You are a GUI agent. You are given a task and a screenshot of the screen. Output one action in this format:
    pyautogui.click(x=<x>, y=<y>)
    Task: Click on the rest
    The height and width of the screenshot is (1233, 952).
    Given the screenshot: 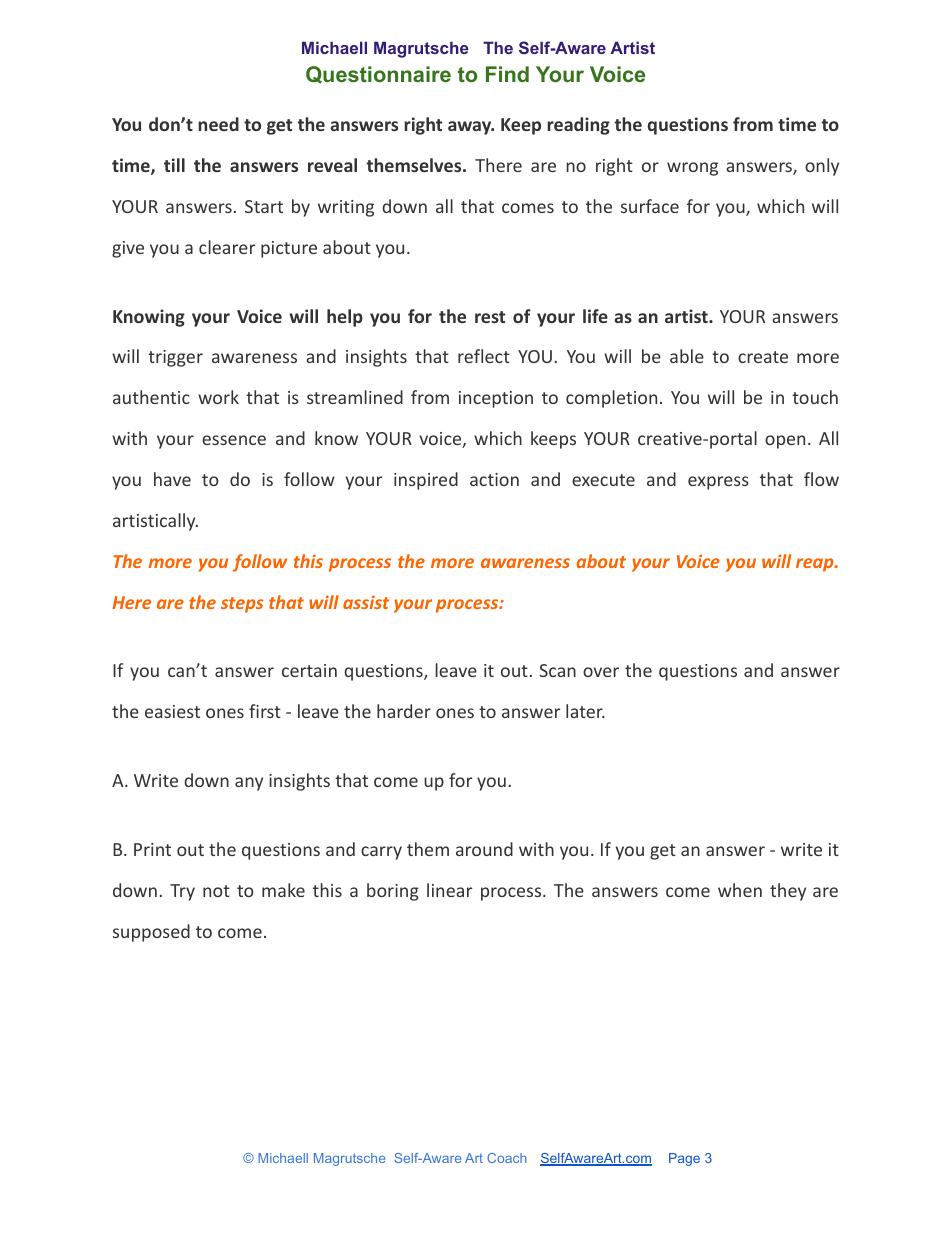 What is the action you would take?
    pyautogui.click(x=490, y=317)
